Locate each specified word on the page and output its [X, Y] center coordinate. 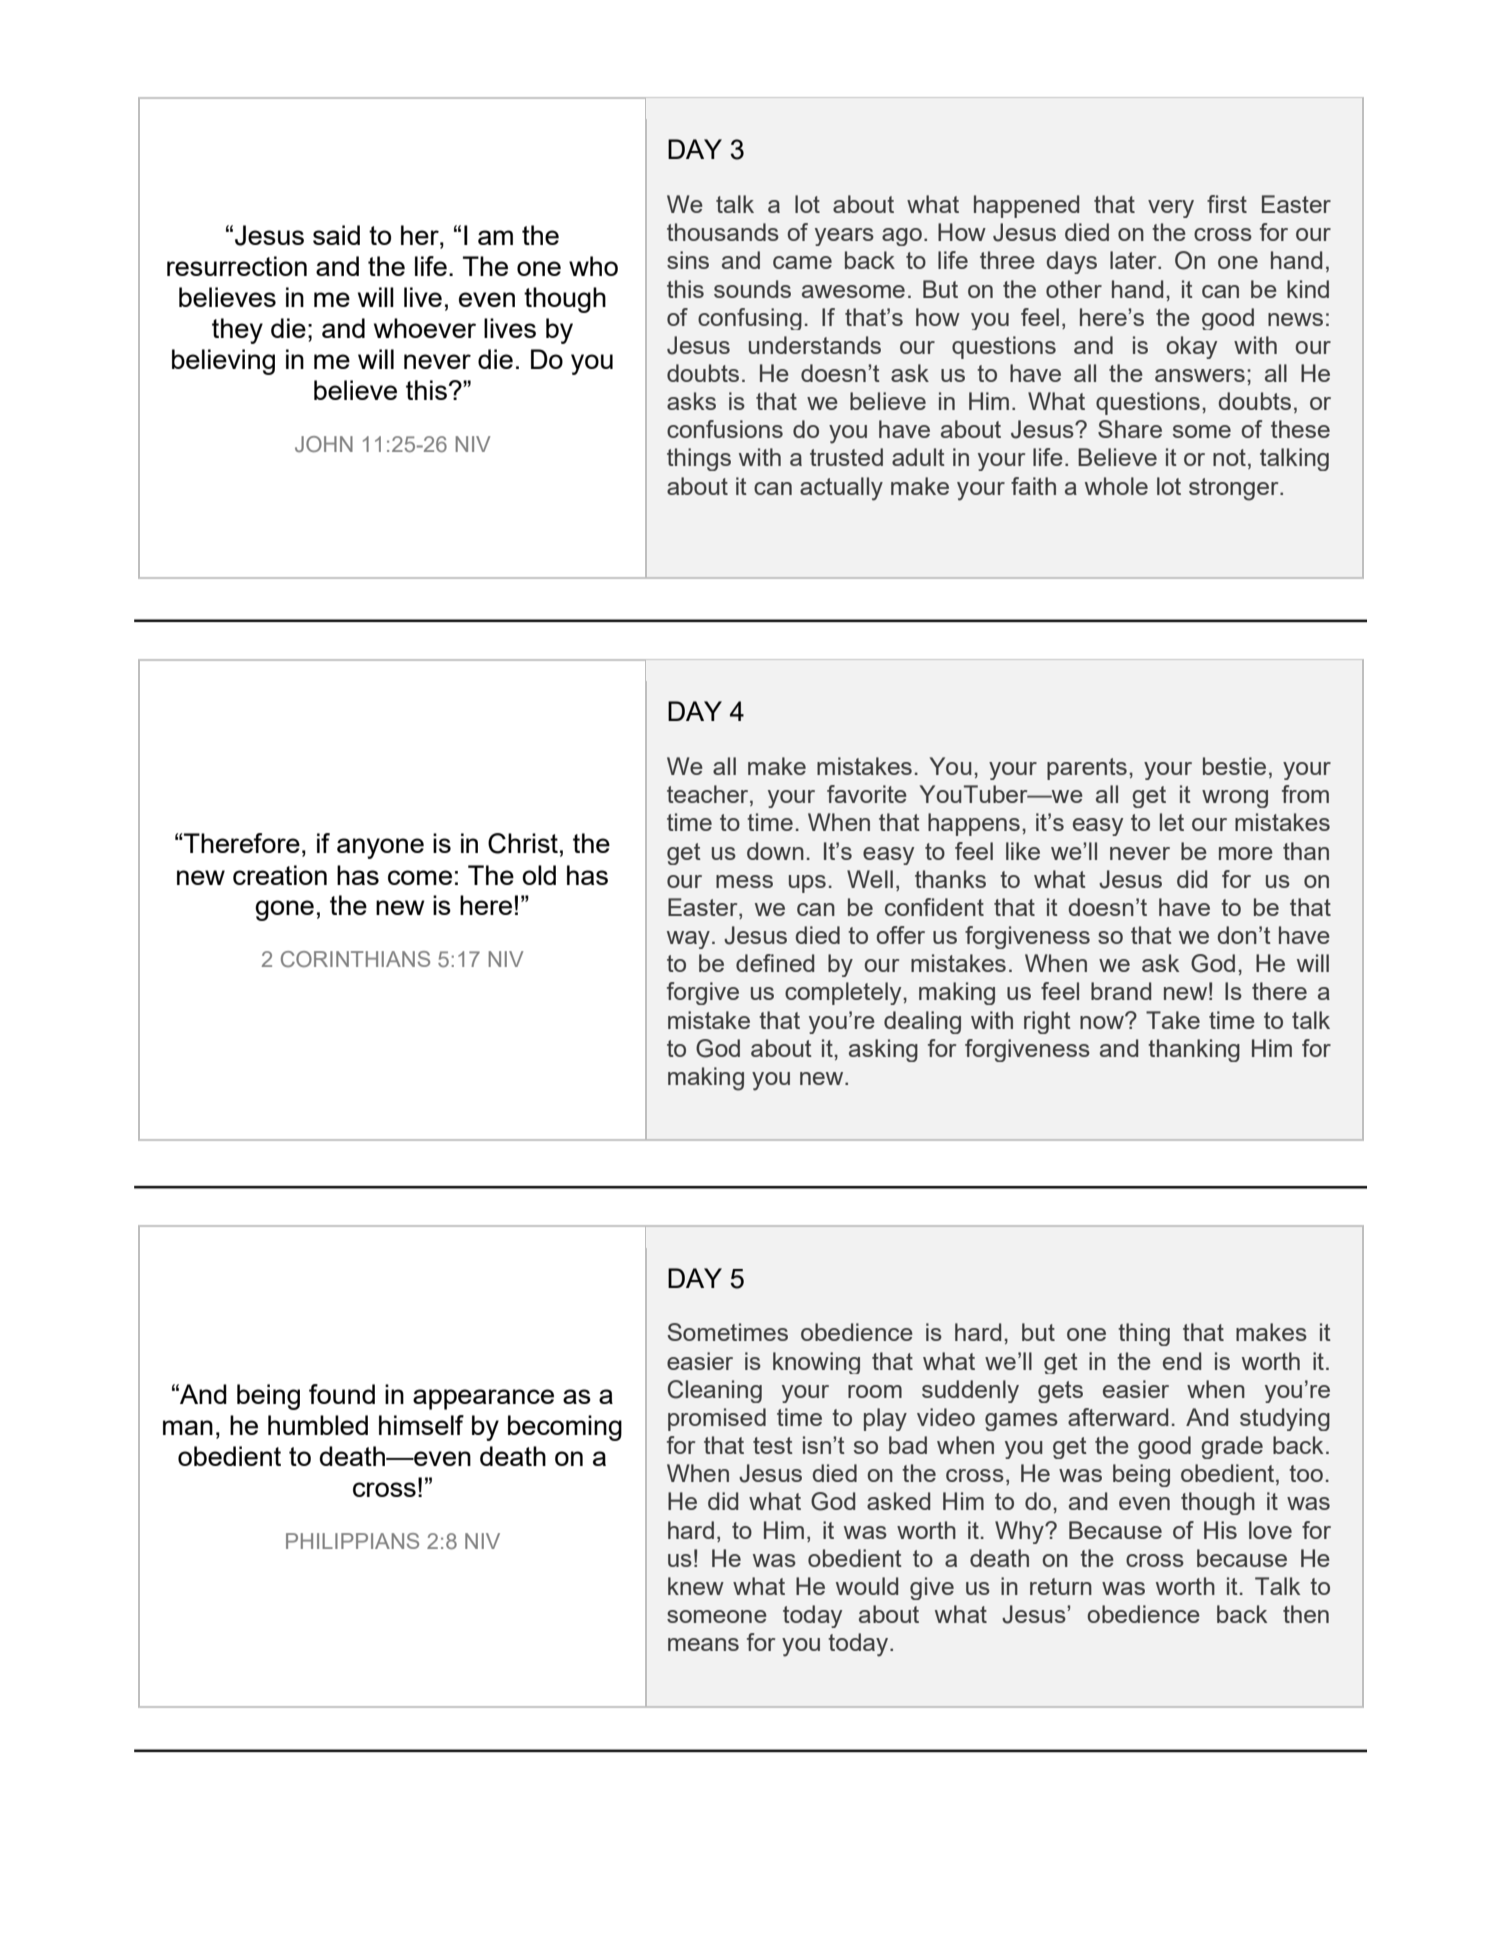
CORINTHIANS [355, 959]
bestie [1234, 766]
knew [696, 1586]
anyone [380, 848]
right [1047, 1022]
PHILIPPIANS [352, 1541]
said [336, 235]
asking [883, 1050]
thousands [723, 232]
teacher [709, 795]
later [1134, 260]
